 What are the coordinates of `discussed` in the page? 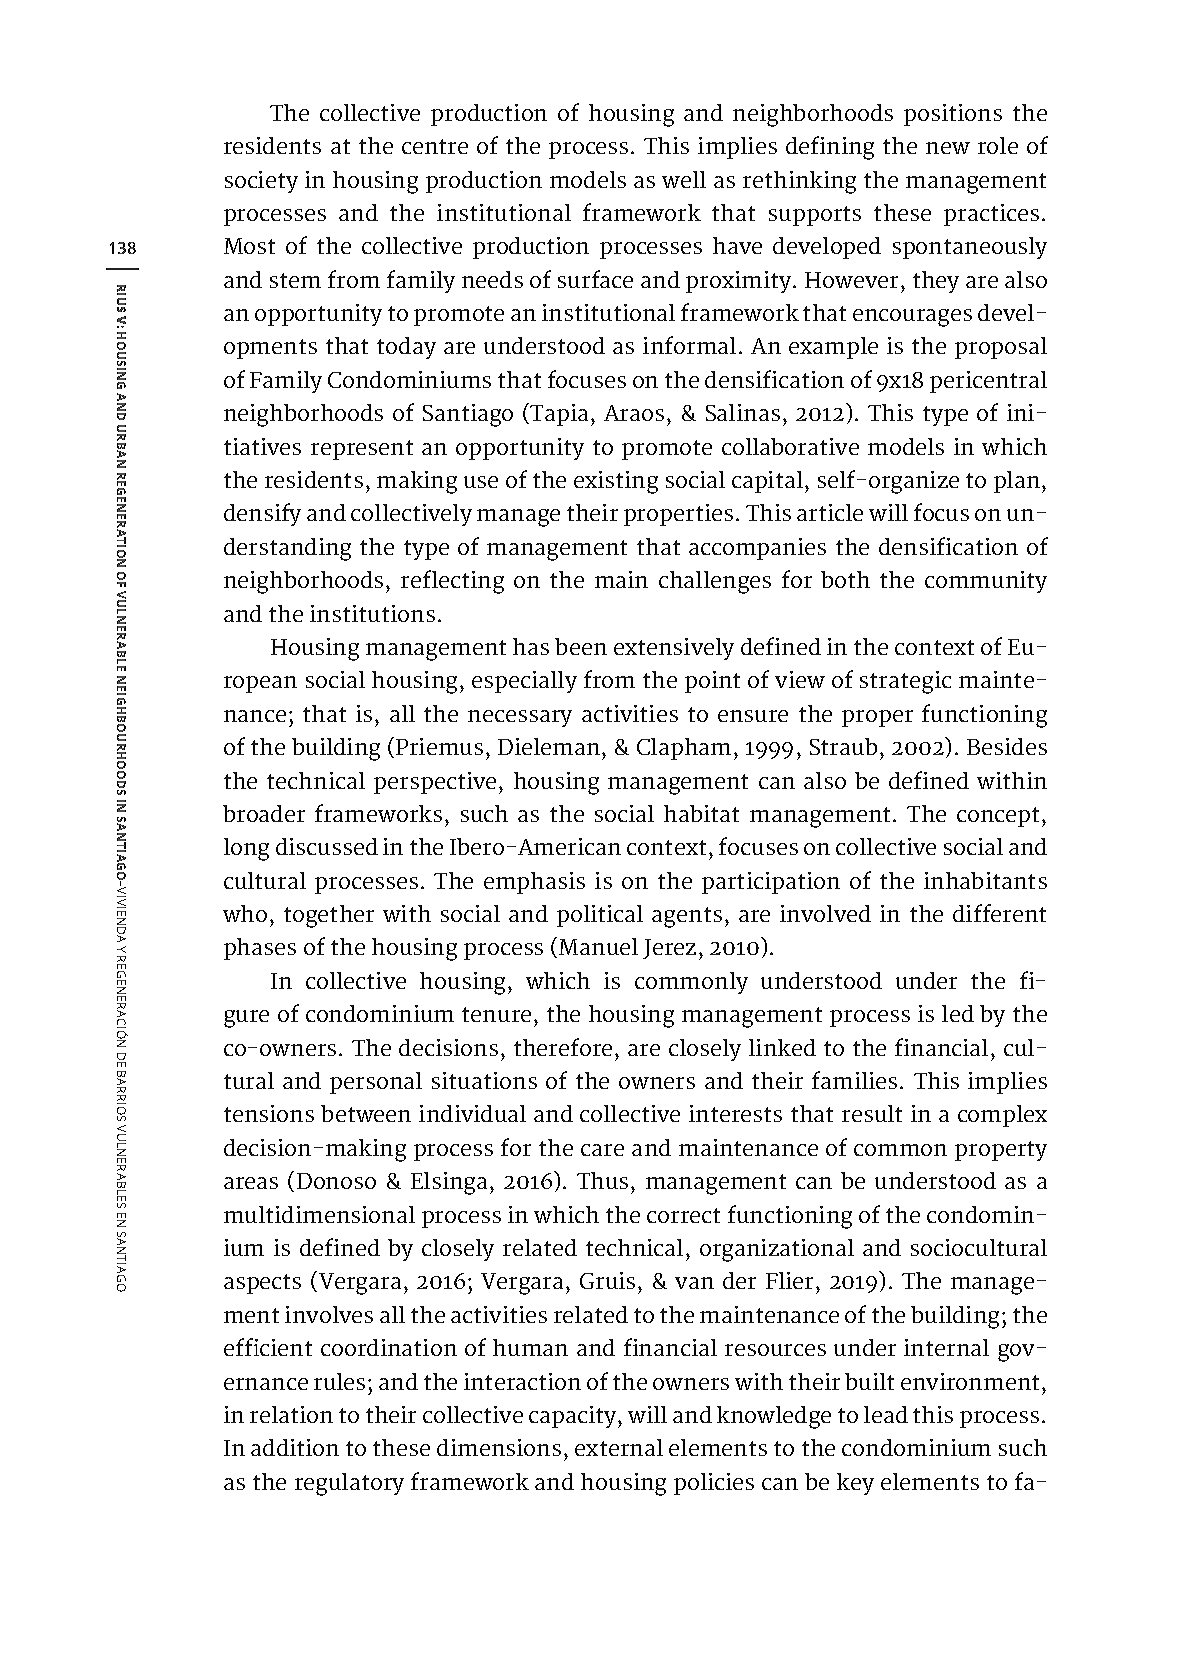 It's located at (327, 846).
